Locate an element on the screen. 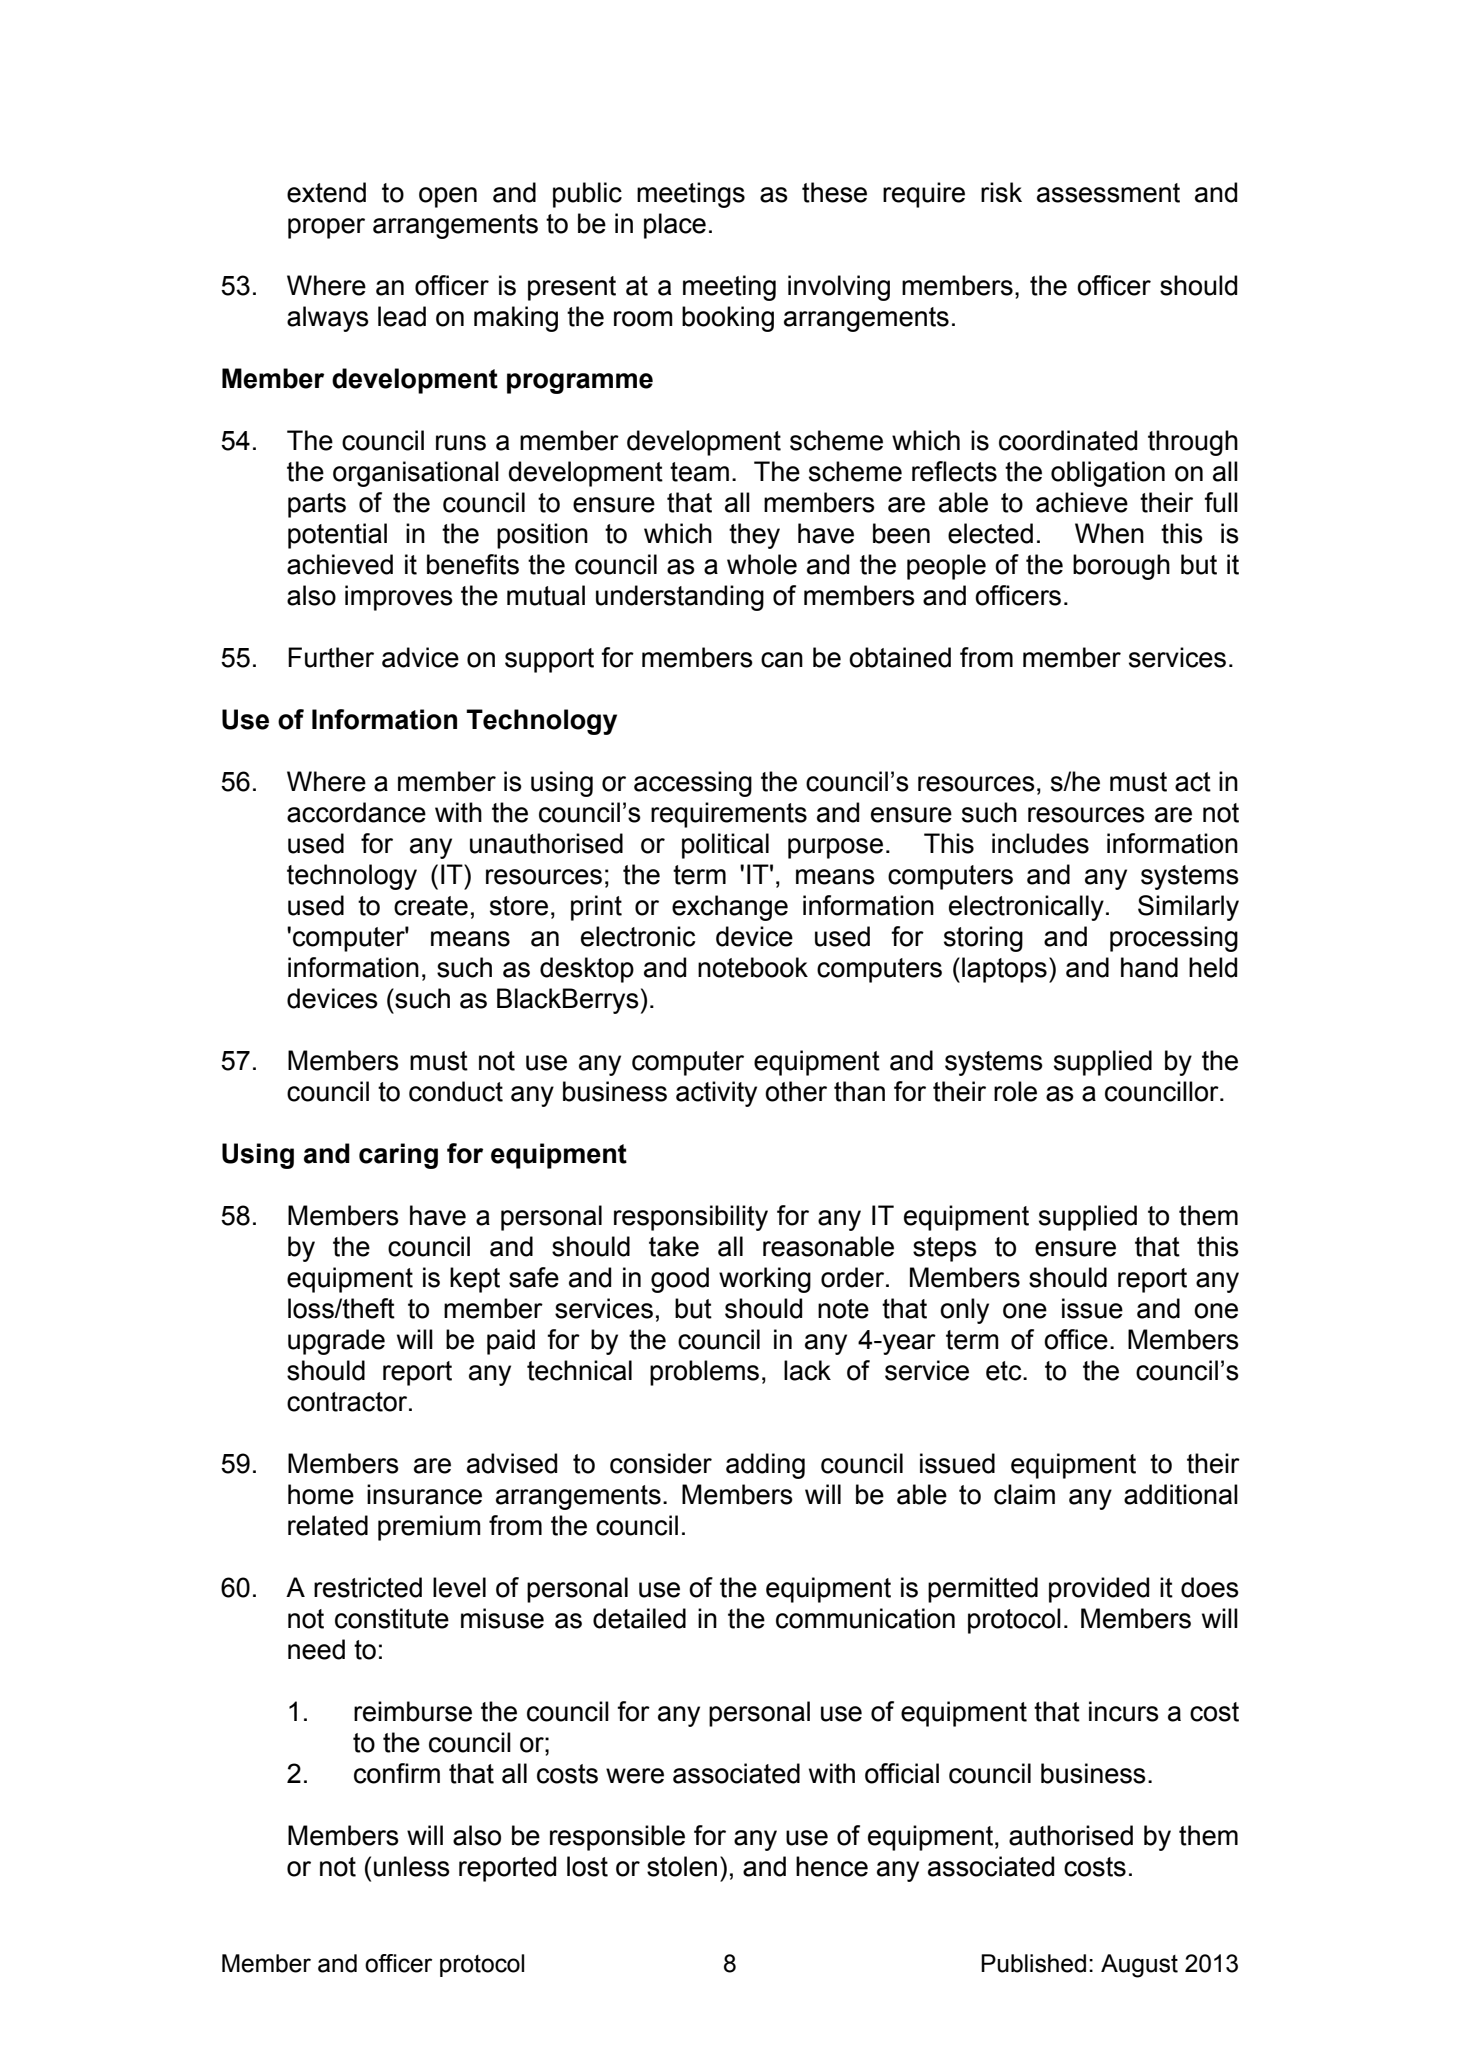 This screenshot has width=1460, height=2064. paid is located at coordinates (511, 1342).
